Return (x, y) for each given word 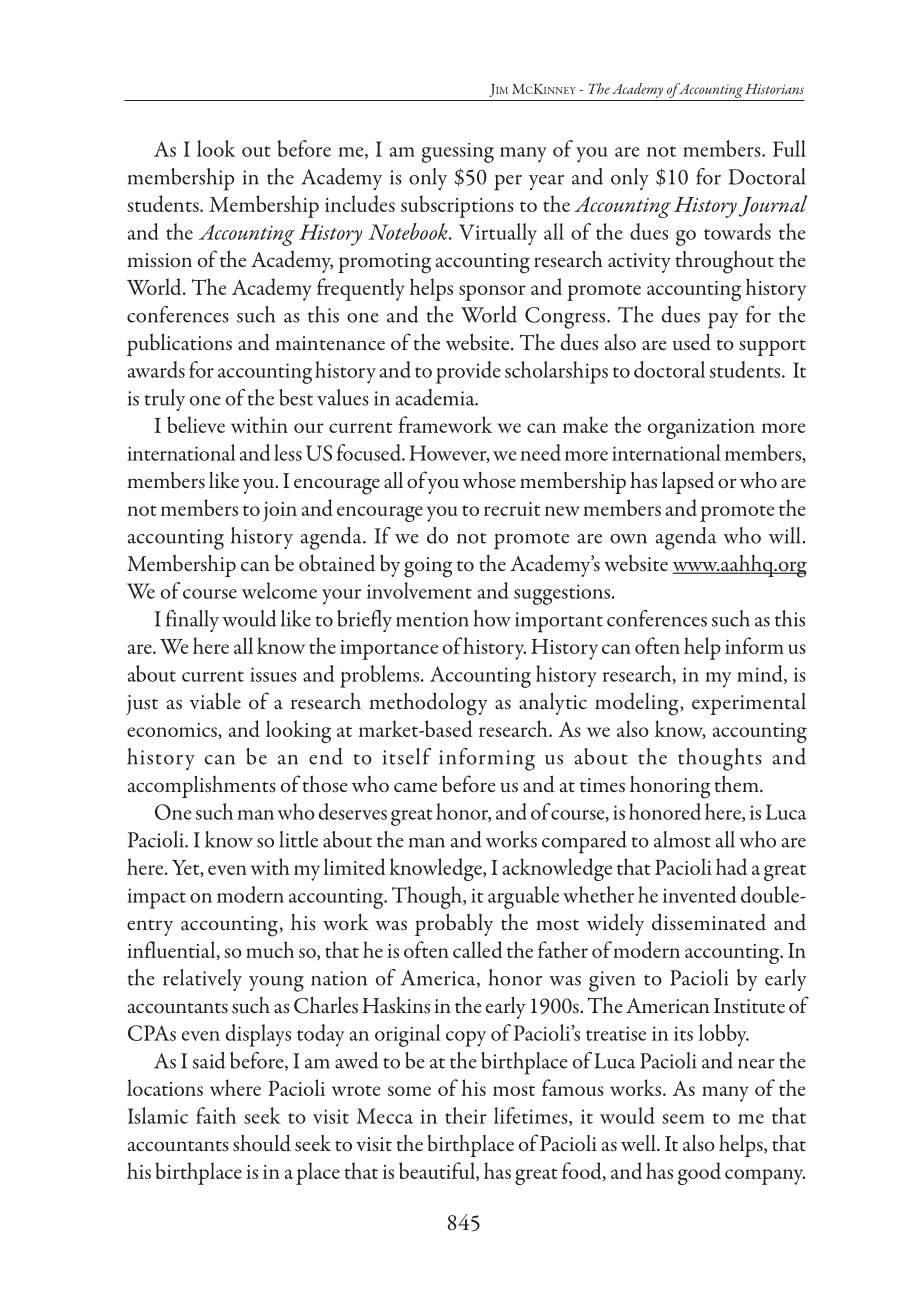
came (415, 787)
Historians (774, 89)
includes (360, 203)
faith (216, 1115)
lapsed (688, 482)
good (699, 1173)
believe (196, 424)
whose (489, 480)
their (465, 1115)
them (737, 783)
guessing (458, 153)
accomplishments (202, 786)
